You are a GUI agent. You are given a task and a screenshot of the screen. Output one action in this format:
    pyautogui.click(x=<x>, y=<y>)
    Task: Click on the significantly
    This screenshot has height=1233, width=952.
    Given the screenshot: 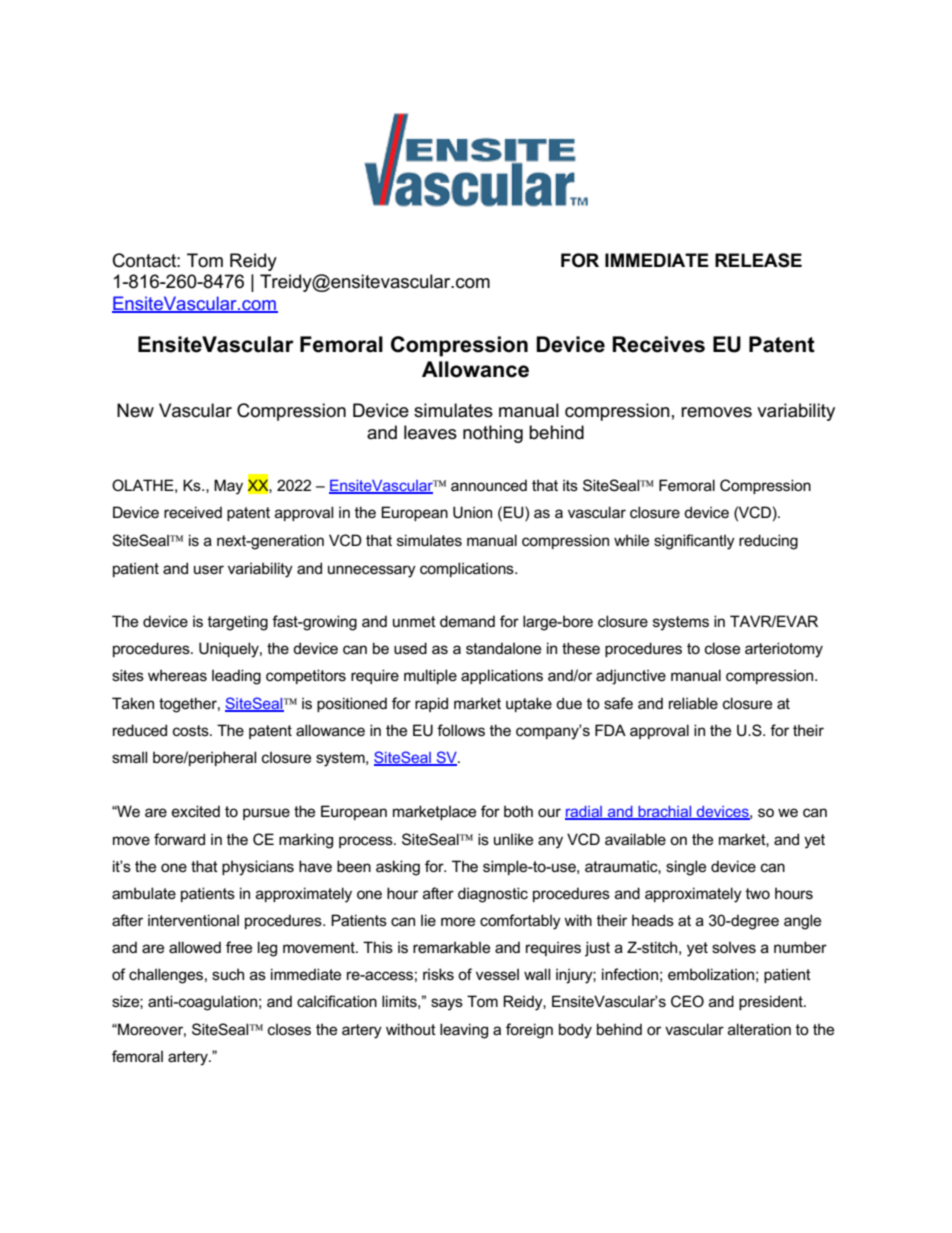 What is the action you would take?
    pyautogui.click(x=694, y=542)
